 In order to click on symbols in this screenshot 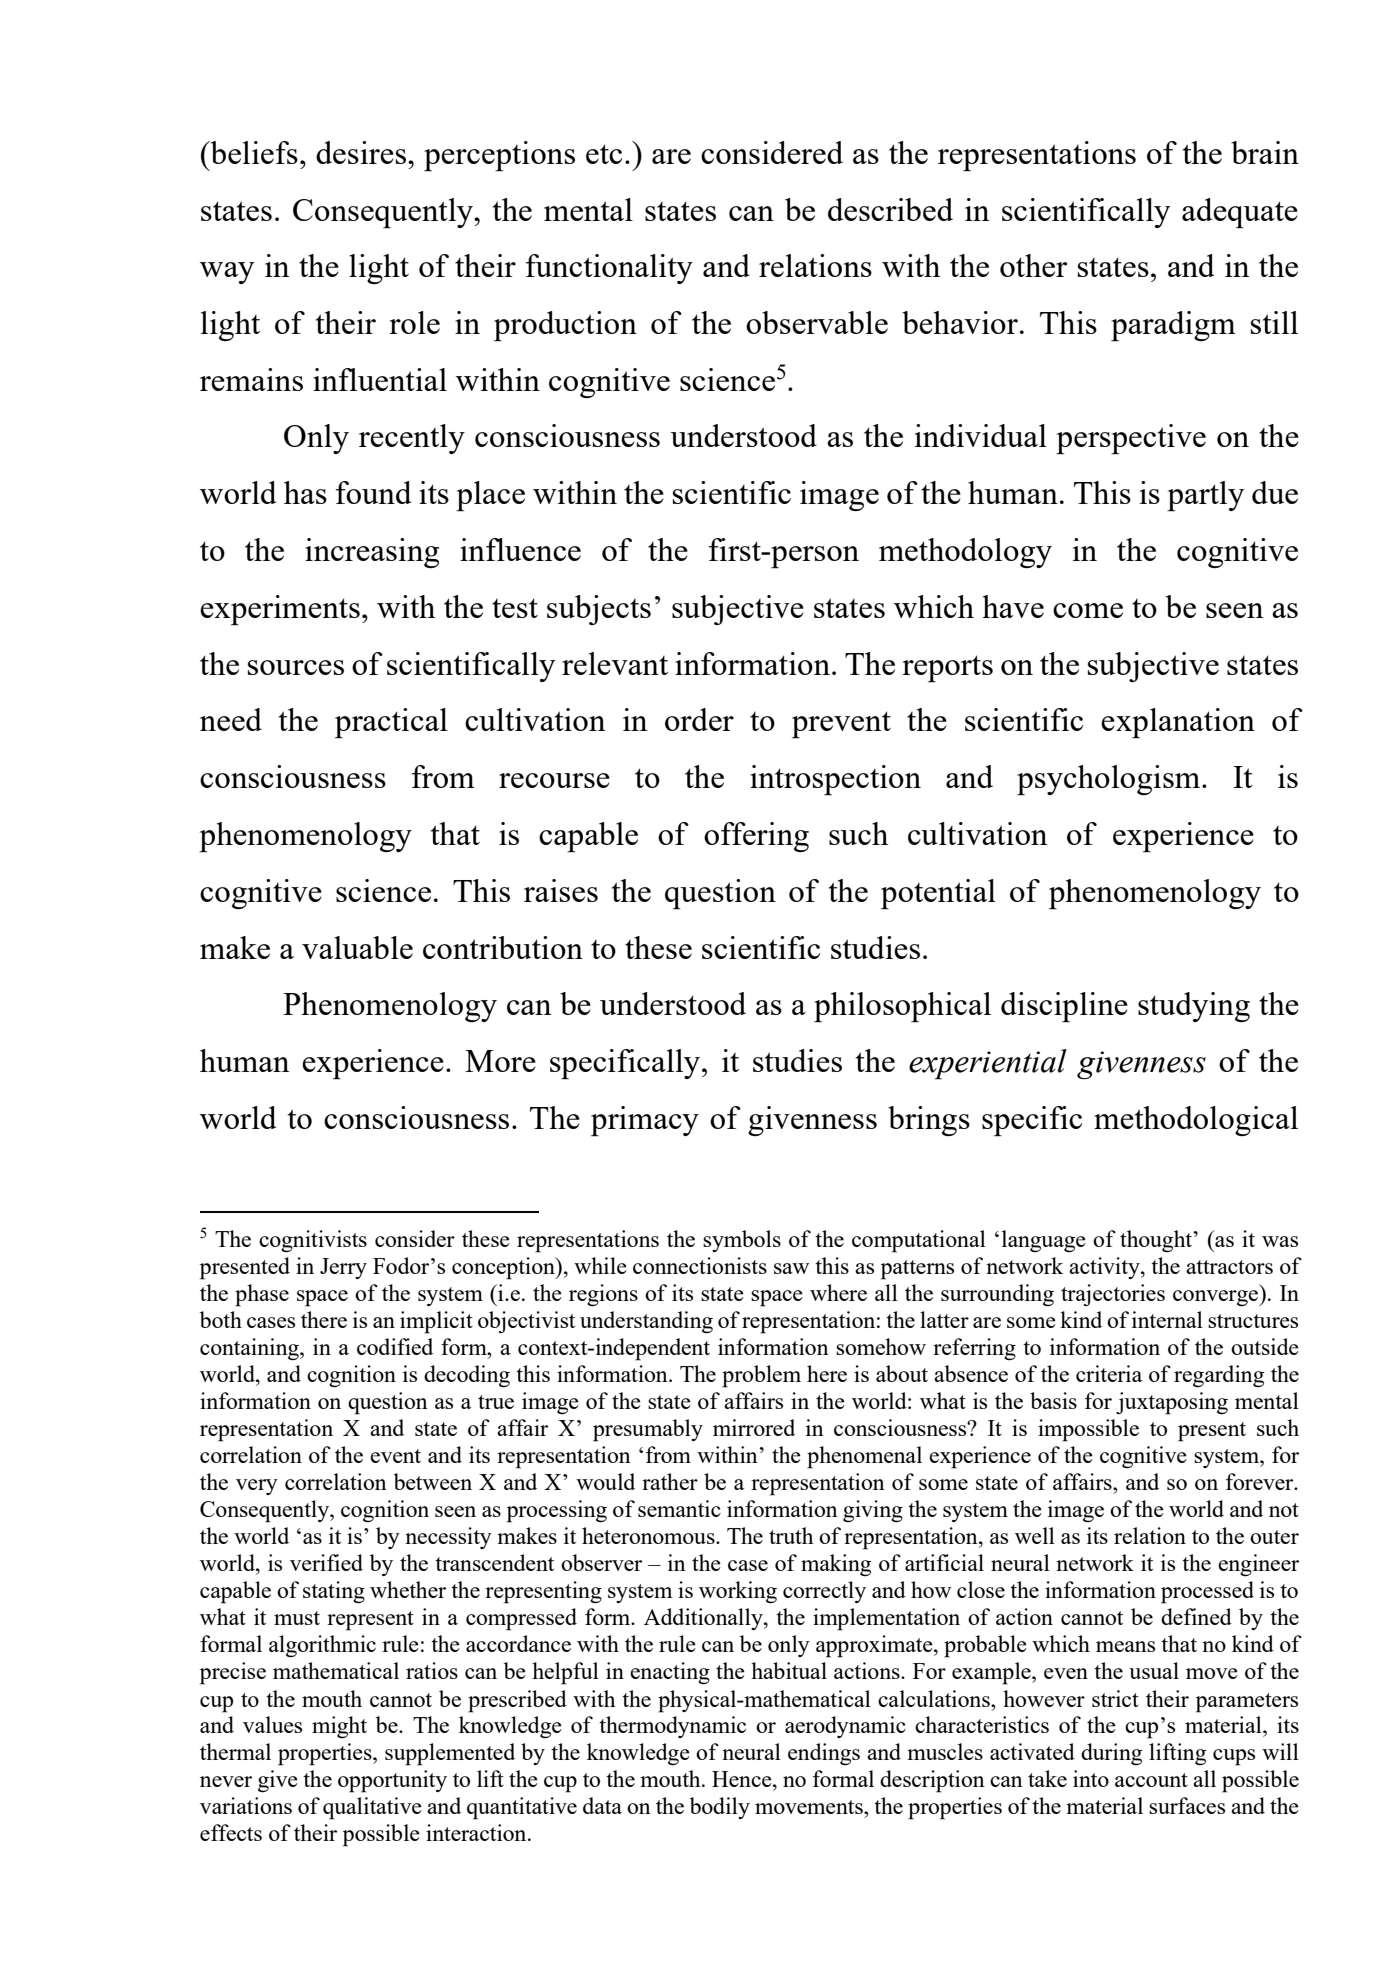, I will do `click(742, 1241)`.
